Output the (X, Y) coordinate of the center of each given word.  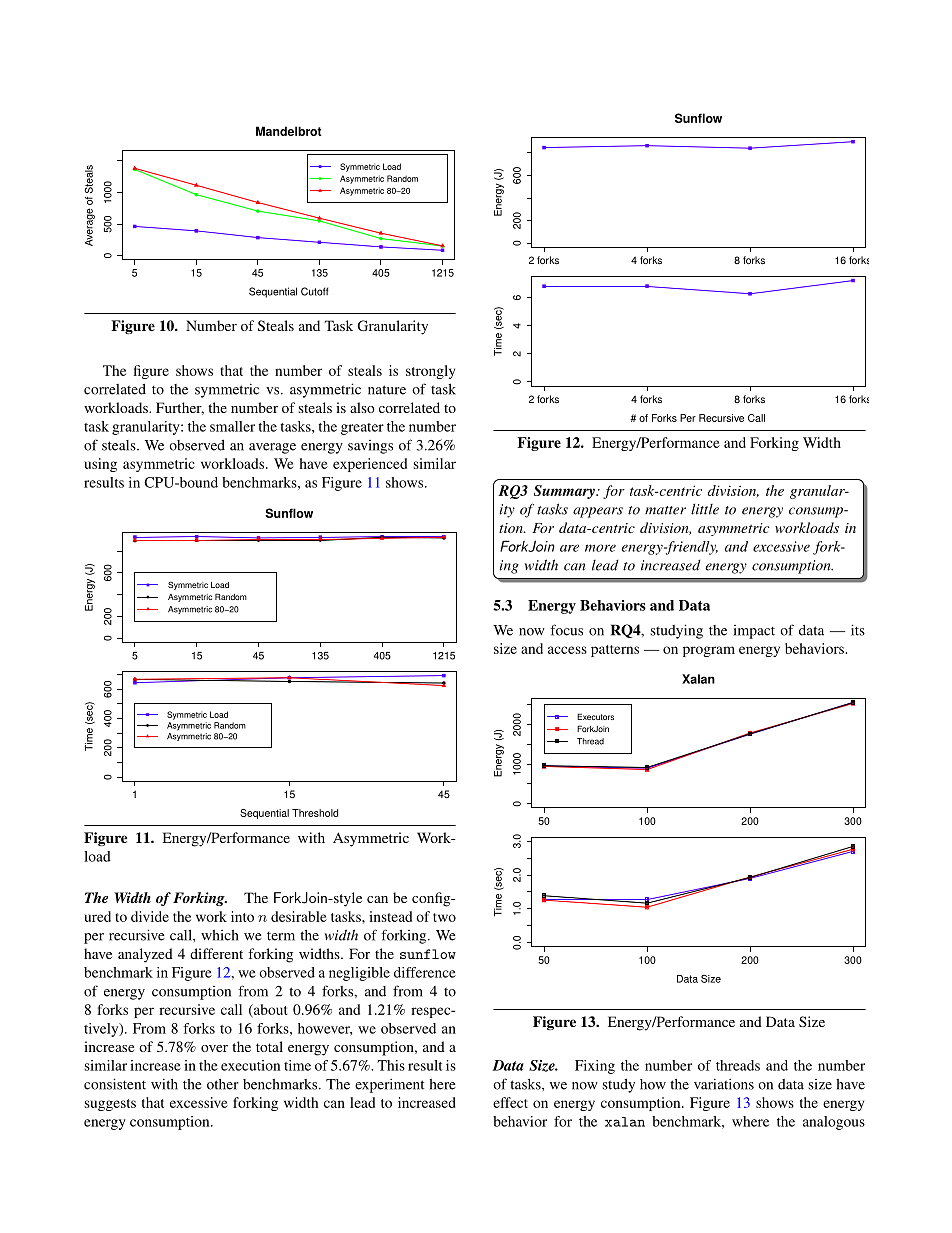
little (705, 509)
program (709, 651)
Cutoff (315, 291)
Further (180, 408)
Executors (595, 716)
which (220, 935)
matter (665, 510)
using (100, 465)
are (569, 548)
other (223, 1084)
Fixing (595, 1067)
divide (150, 916)
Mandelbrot (289, 131)
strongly (430, 372)
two (444, 917)
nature (387, 390)
